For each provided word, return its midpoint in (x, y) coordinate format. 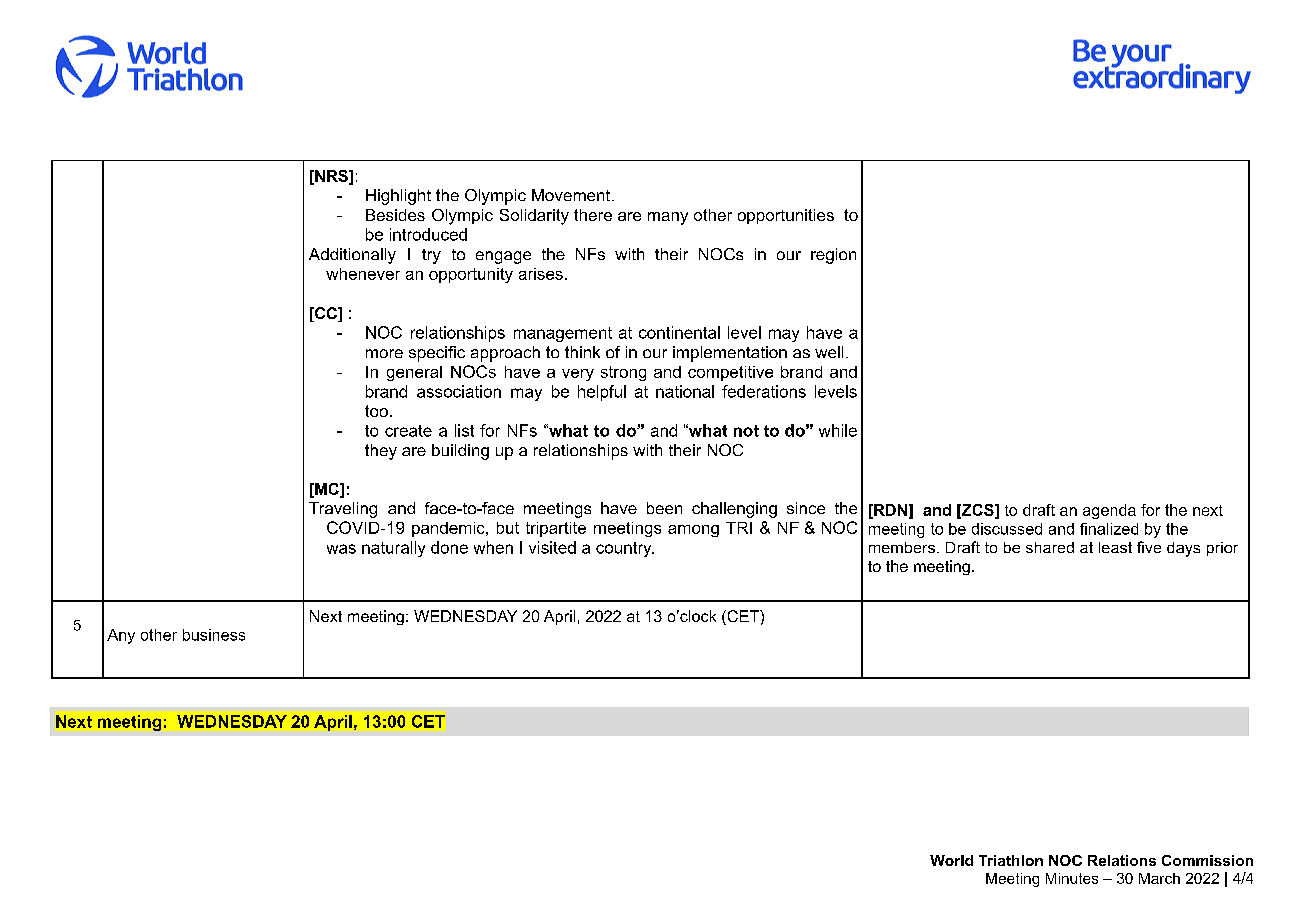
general (414, 373)
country (625, 549)
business (214, 635)
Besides (395, 215)
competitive (730, 373)
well (829, 352)
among (693, 531)
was (341, 549)
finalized (1109, 529)
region (833, 256)
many (668, 218)
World (951, 860)
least (1115, 547)
